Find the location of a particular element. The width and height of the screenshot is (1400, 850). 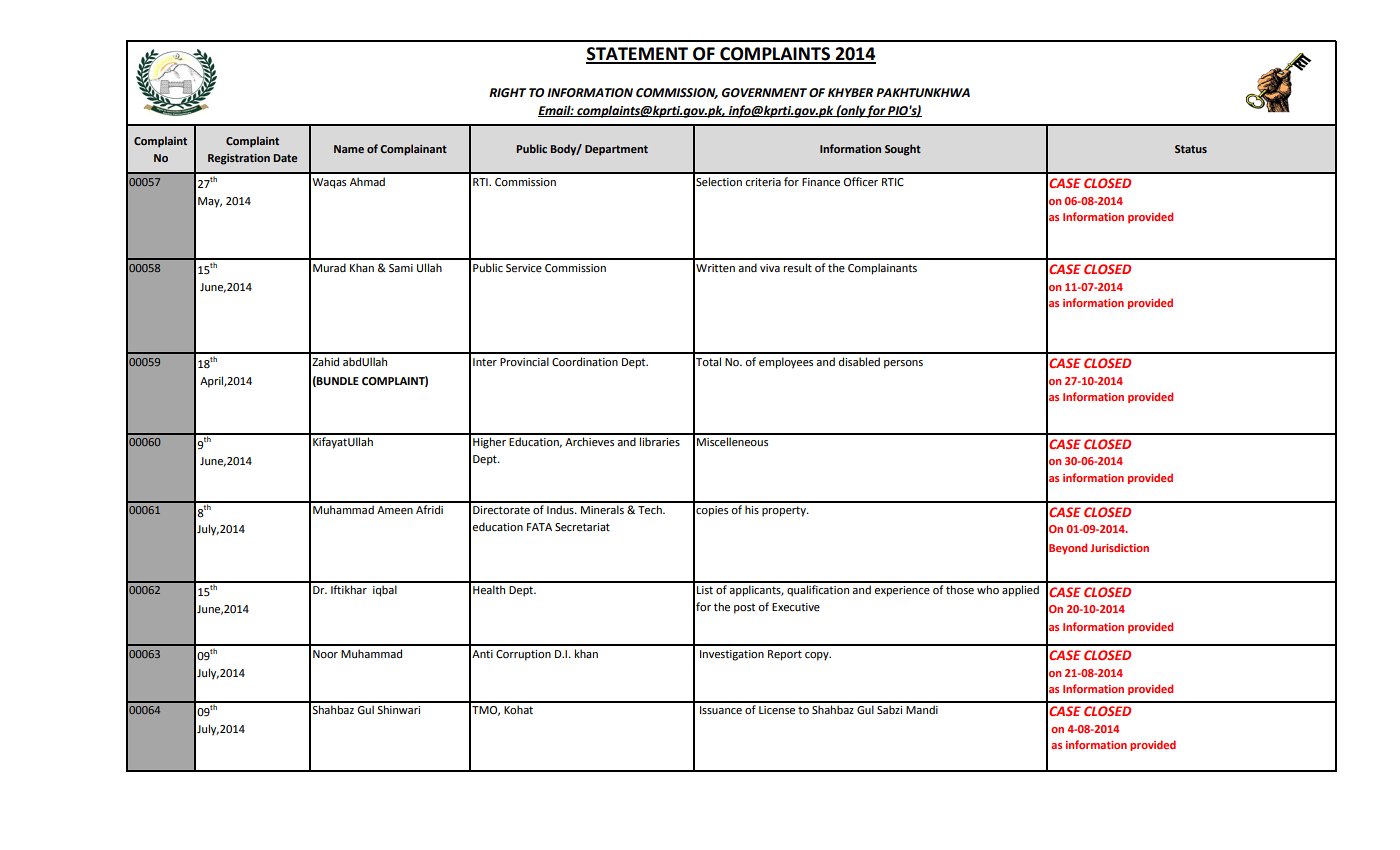

GOVERNMENT is located at coordinates (764, 93).
